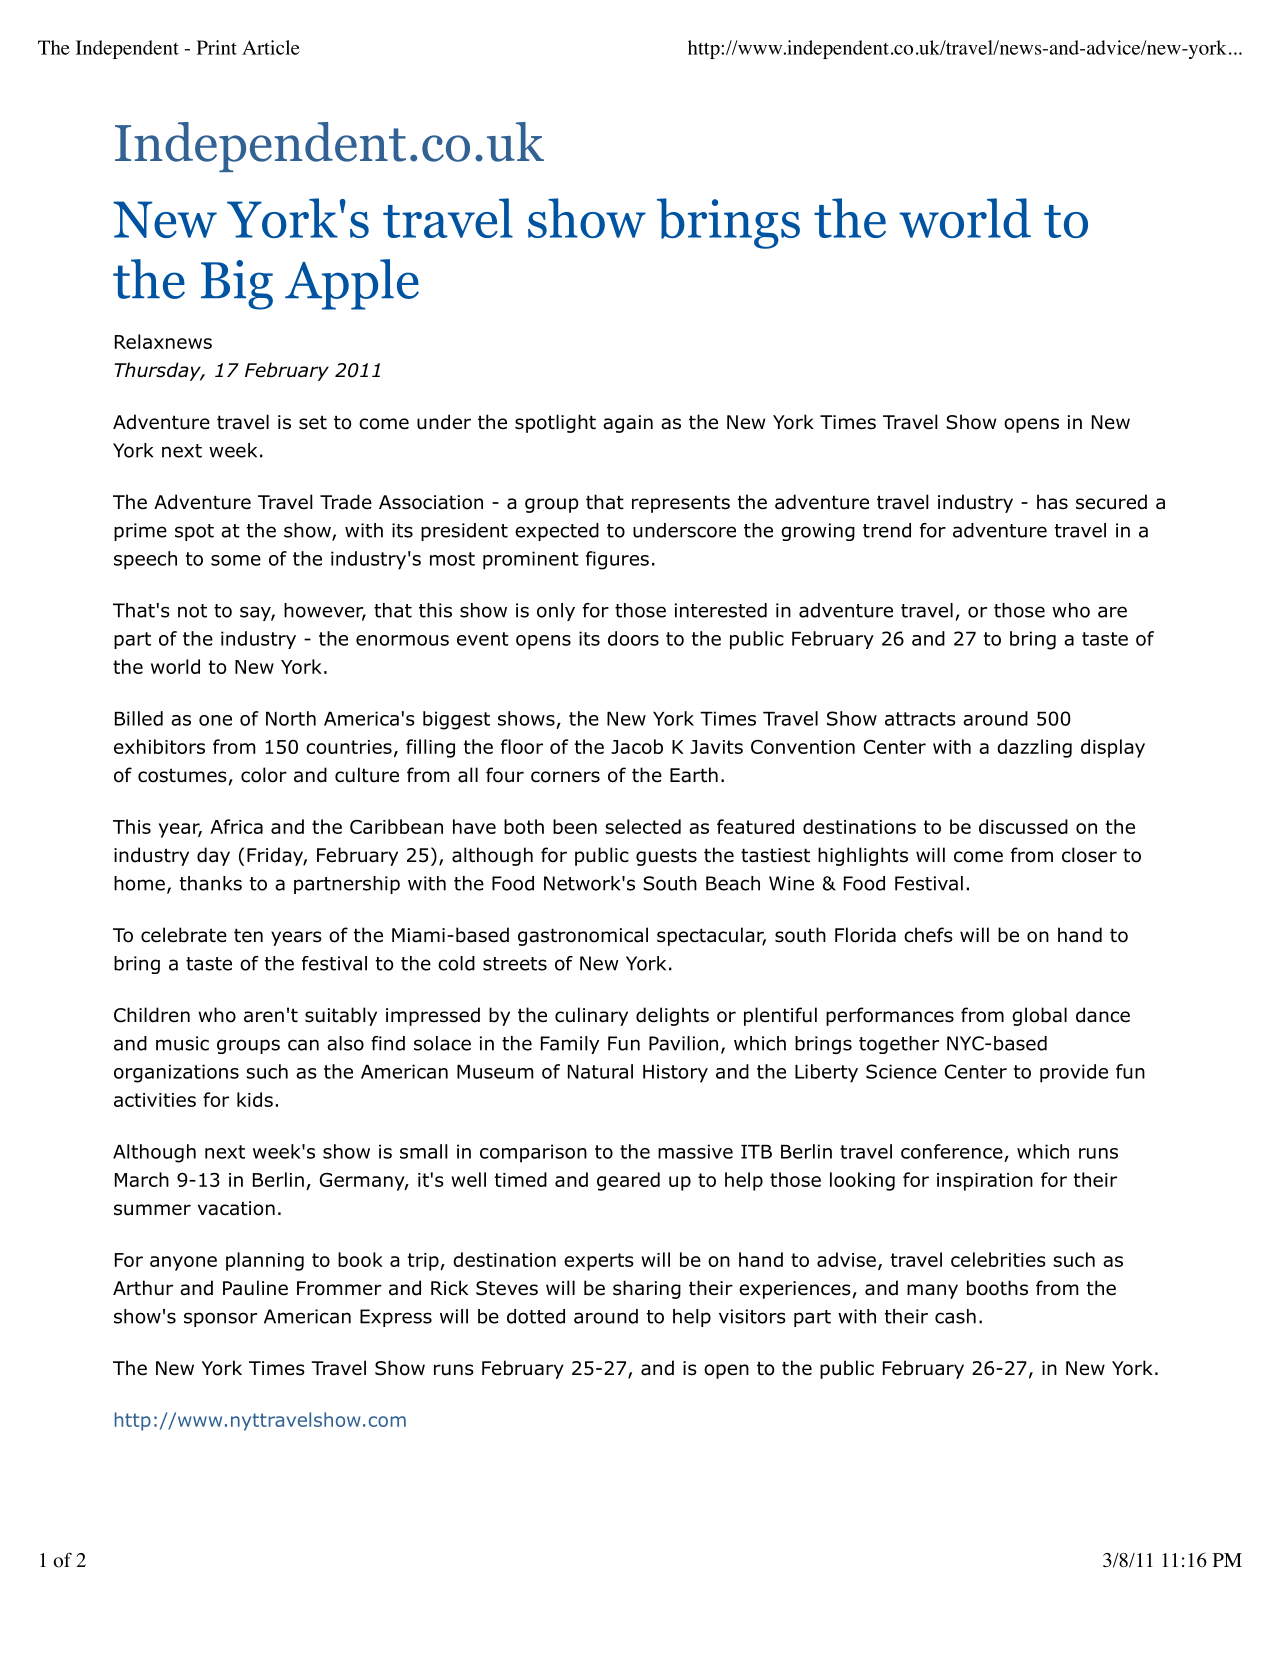 This screenshot has height=1657, width=1280. Describe the element at coordinates (628, 424) in the screenshot. I see `again` at that location.
